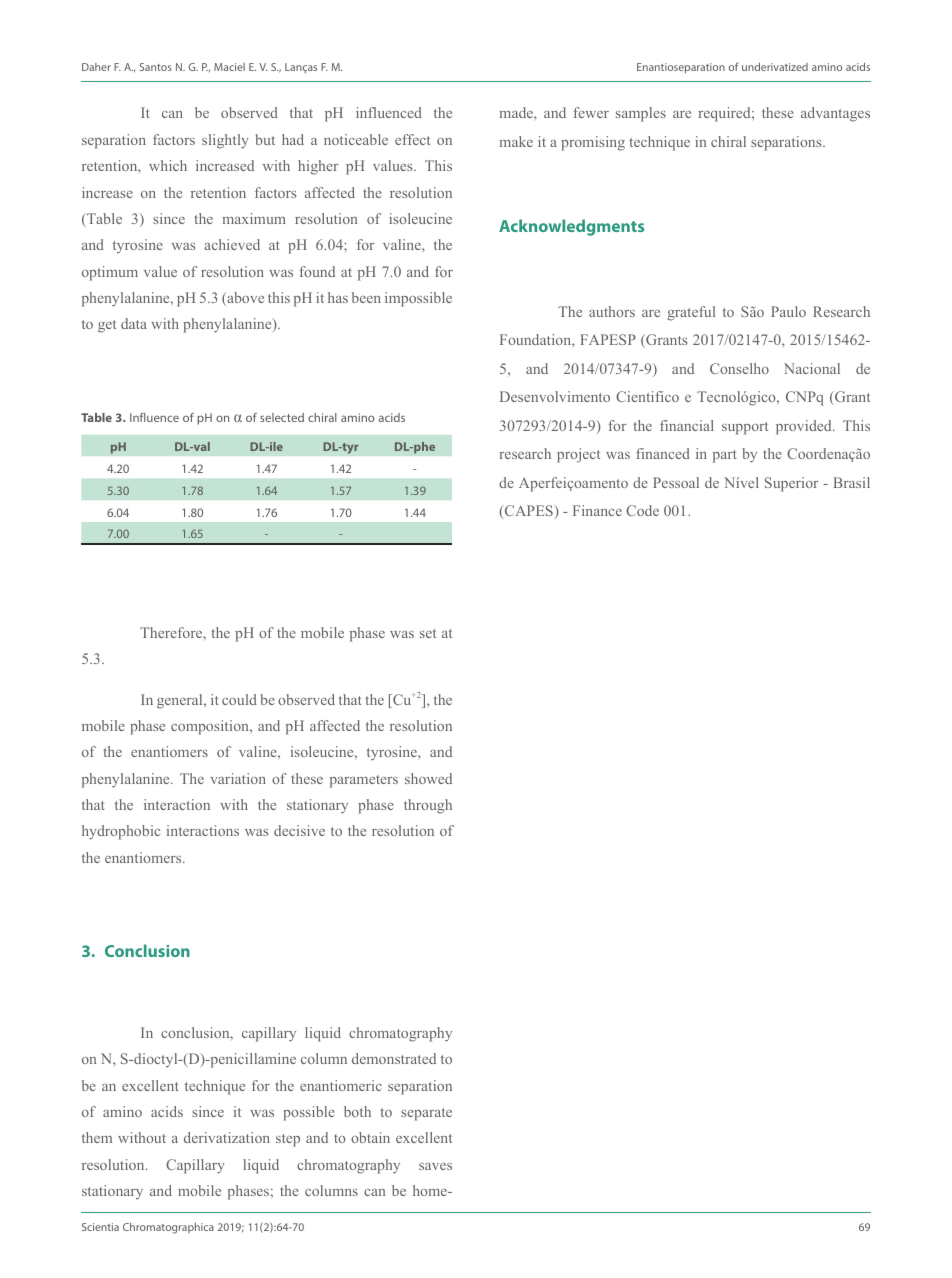 The height and width of the image is (1278, 952). Describe the element at coordinates (428, 778) in the image. I see `showed` at that location.
